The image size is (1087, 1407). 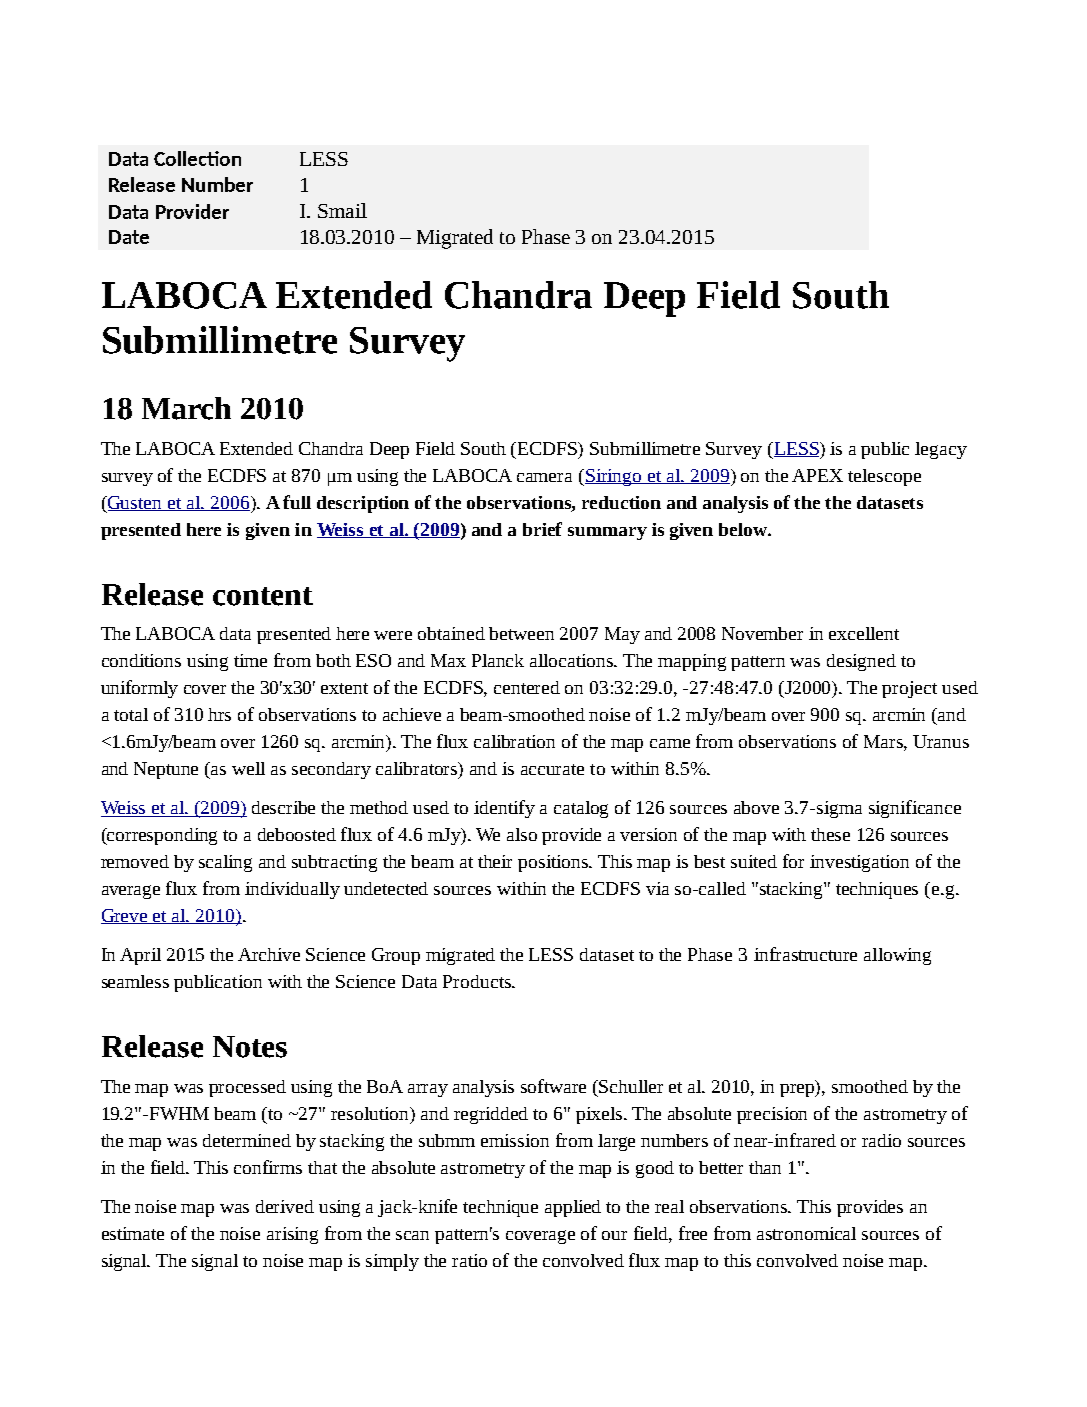 What do you see at coordinates (219, 714) in the document?
I see `hrs` at bounding box center [219, 714].
